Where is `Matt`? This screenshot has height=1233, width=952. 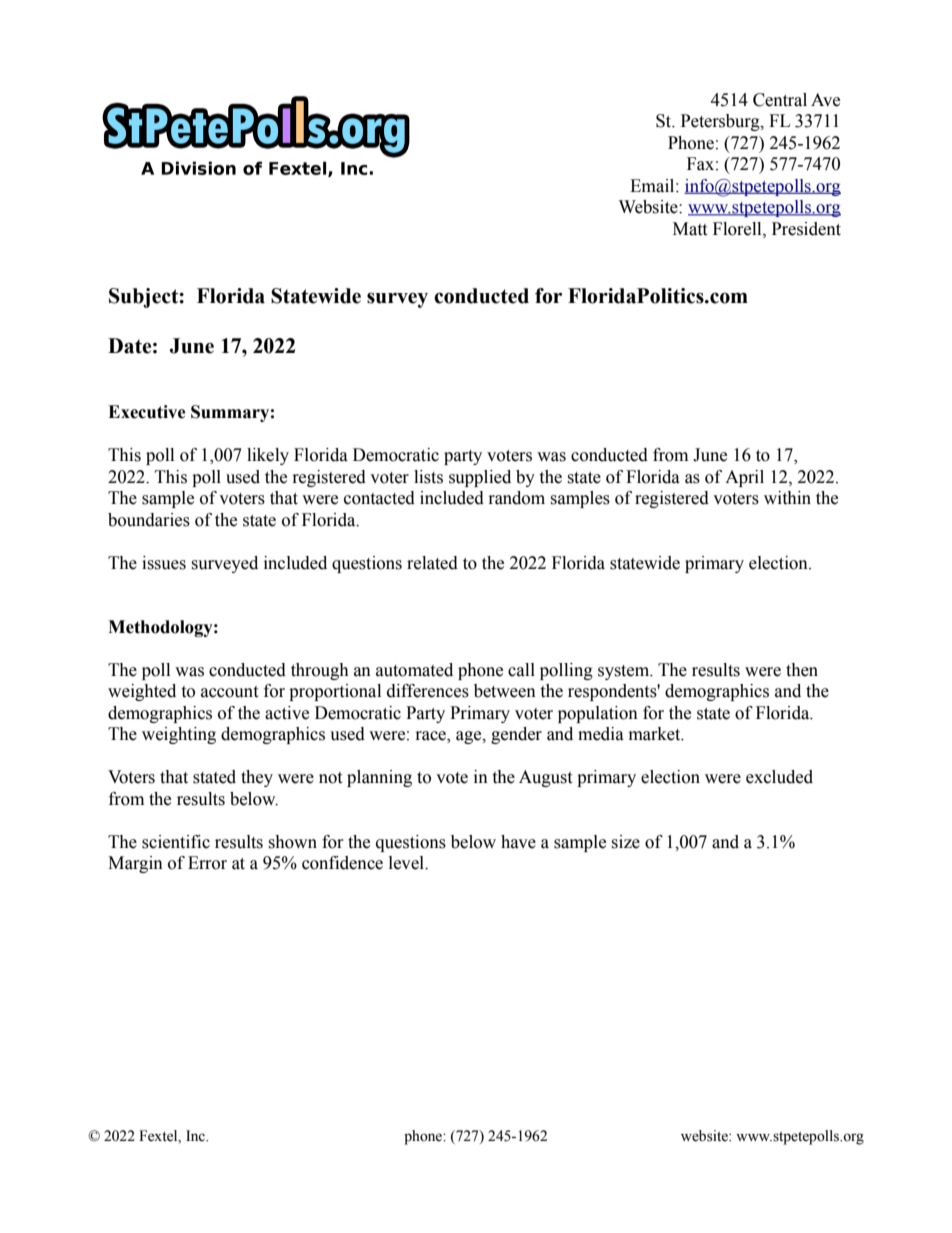 Matt is located at coordinates (690, 229).
